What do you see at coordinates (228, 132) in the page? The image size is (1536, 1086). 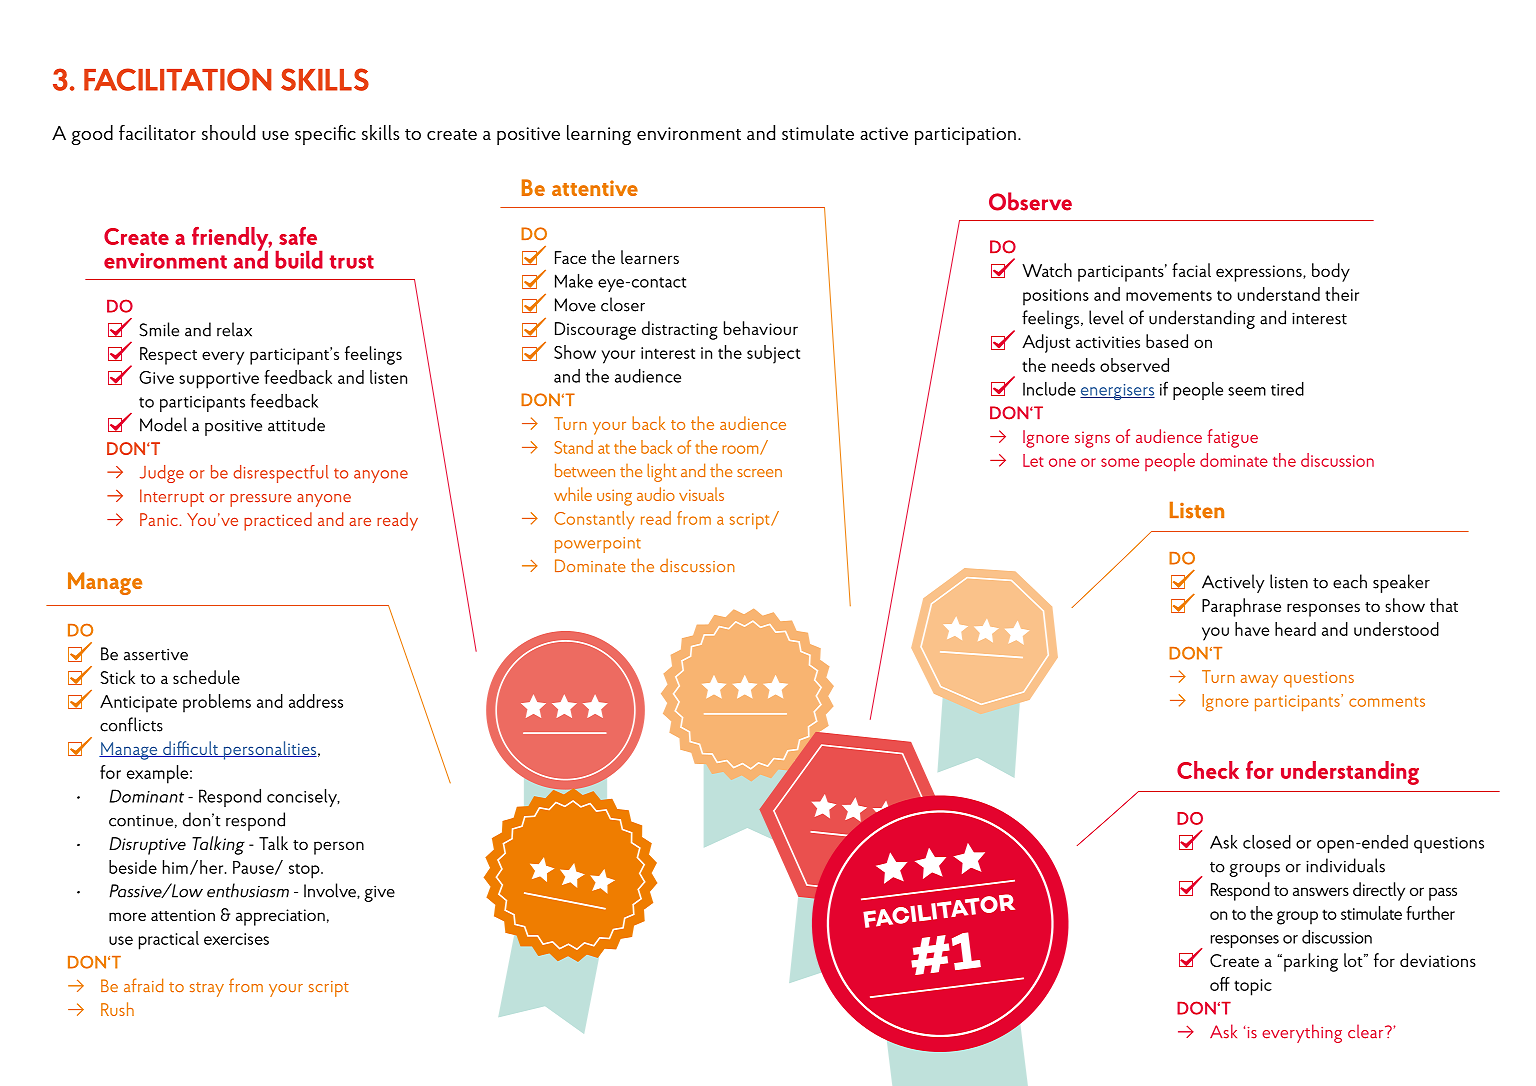 I see `should` at bounding box center [228, 132].
